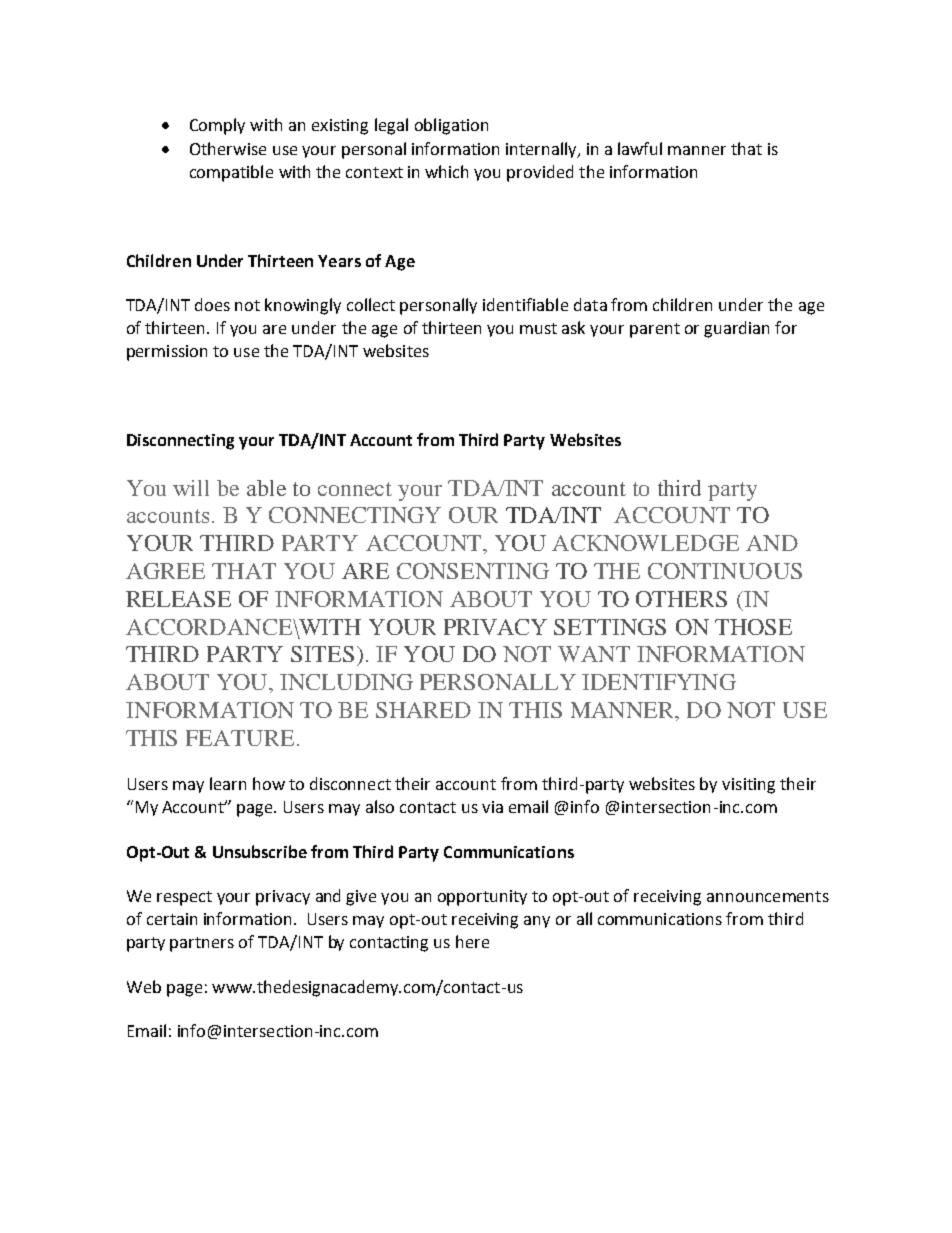 The width and height of the screenshot is (952, 1233). I want to click on which, so click(446, 171).
